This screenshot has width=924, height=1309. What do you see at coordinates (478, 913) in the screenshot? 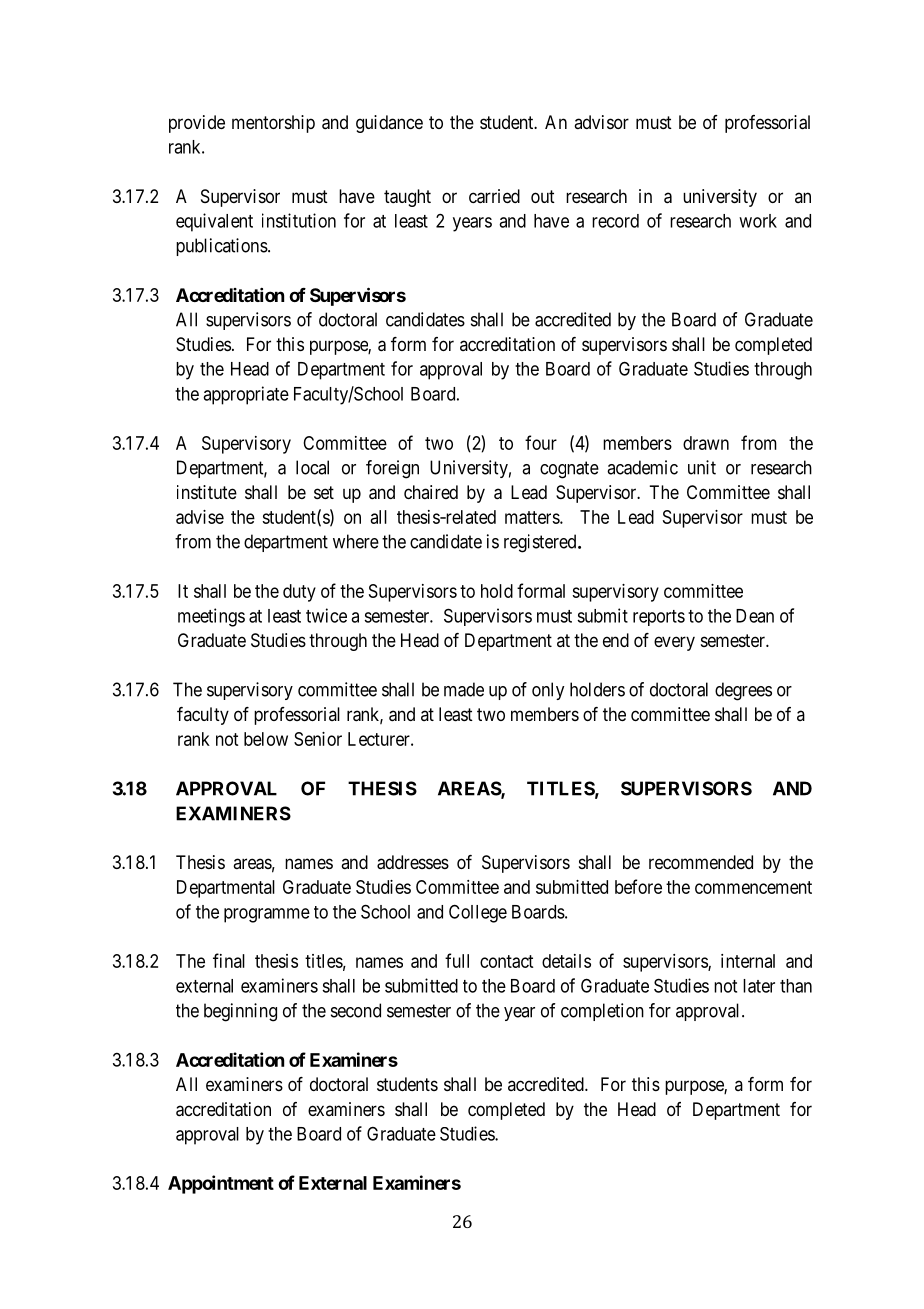
I see `College` at bounding box center [478, 913].
